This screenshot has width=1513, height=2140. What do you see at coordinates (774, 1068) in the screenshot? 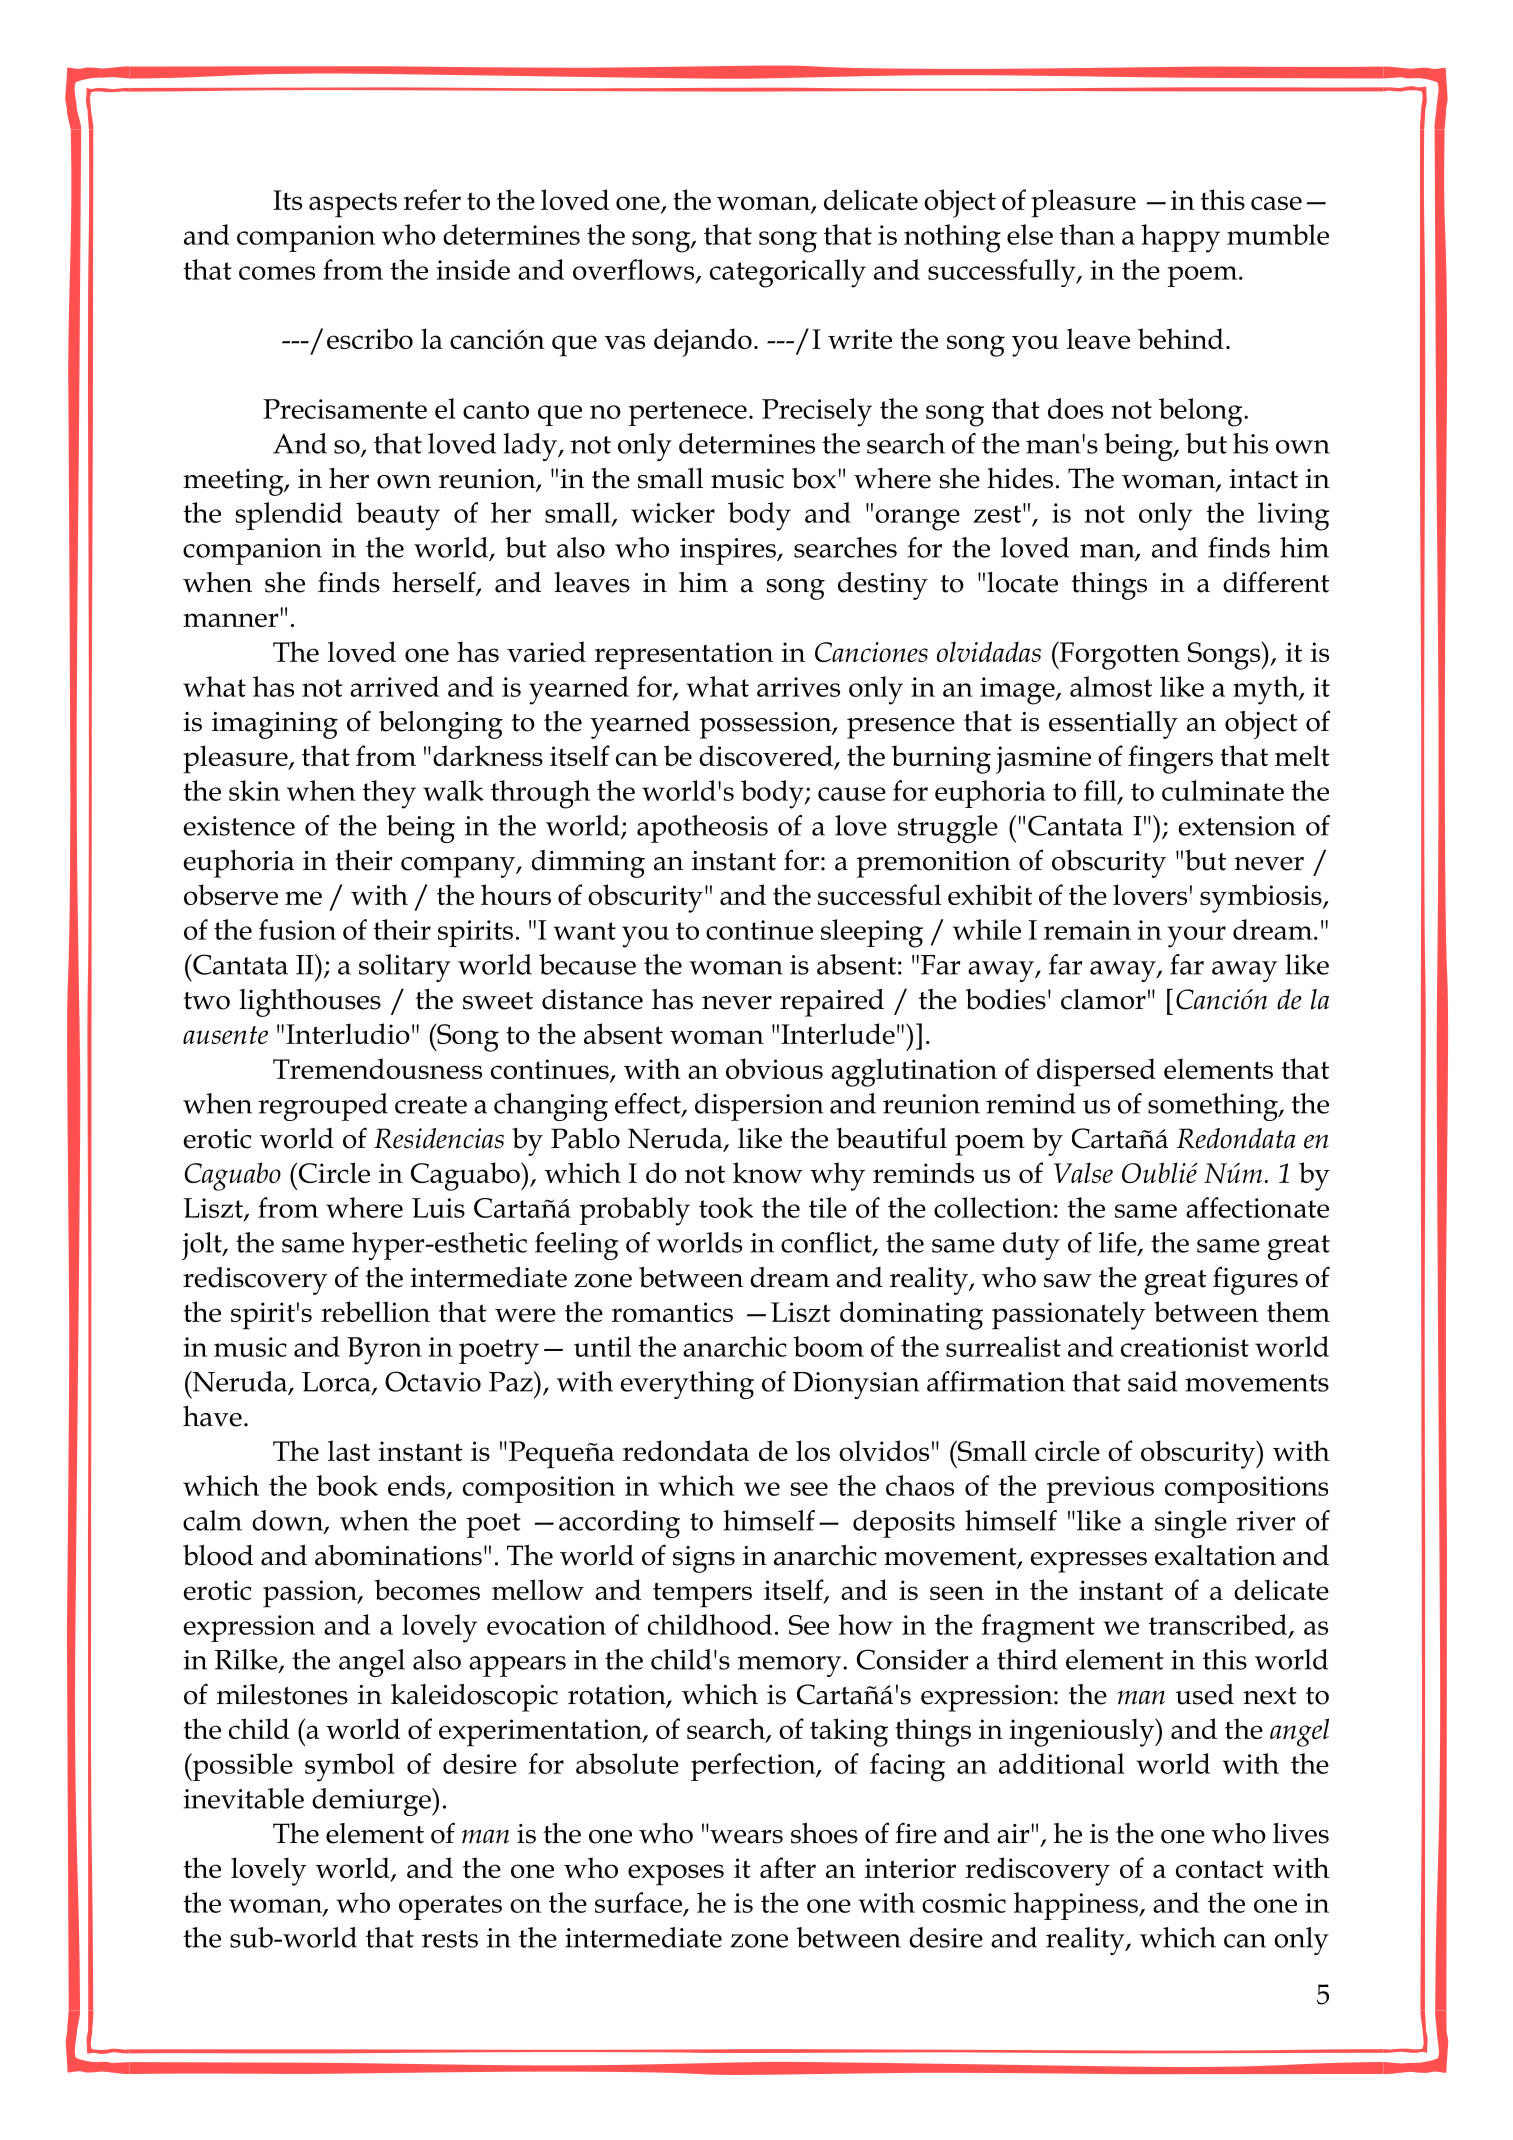
I see `obvious` at bounding box center [774, 1068].
